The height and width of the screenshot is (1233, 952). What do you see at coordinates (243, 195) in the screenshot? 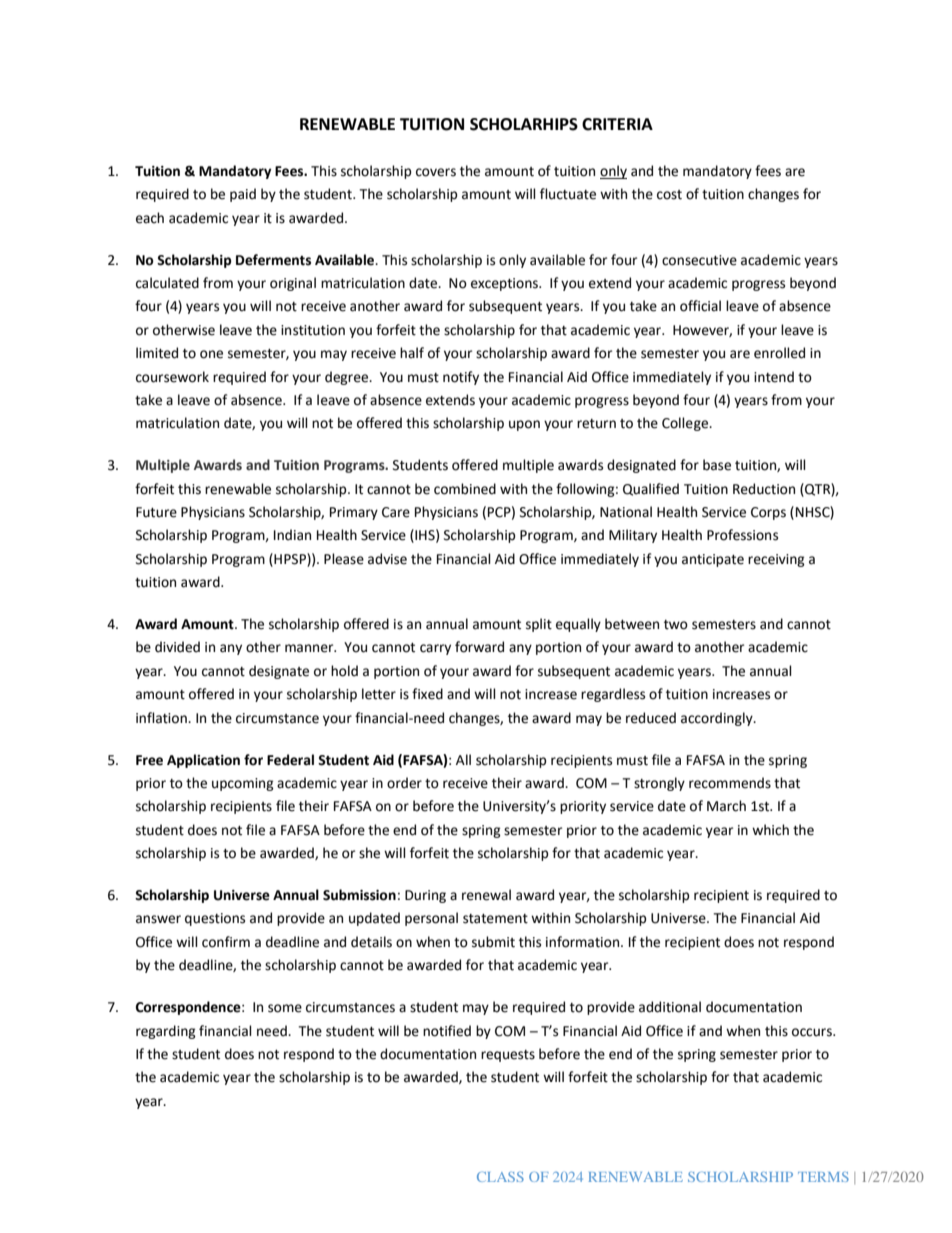
I see `paid` at bounding box center [243, 195].
